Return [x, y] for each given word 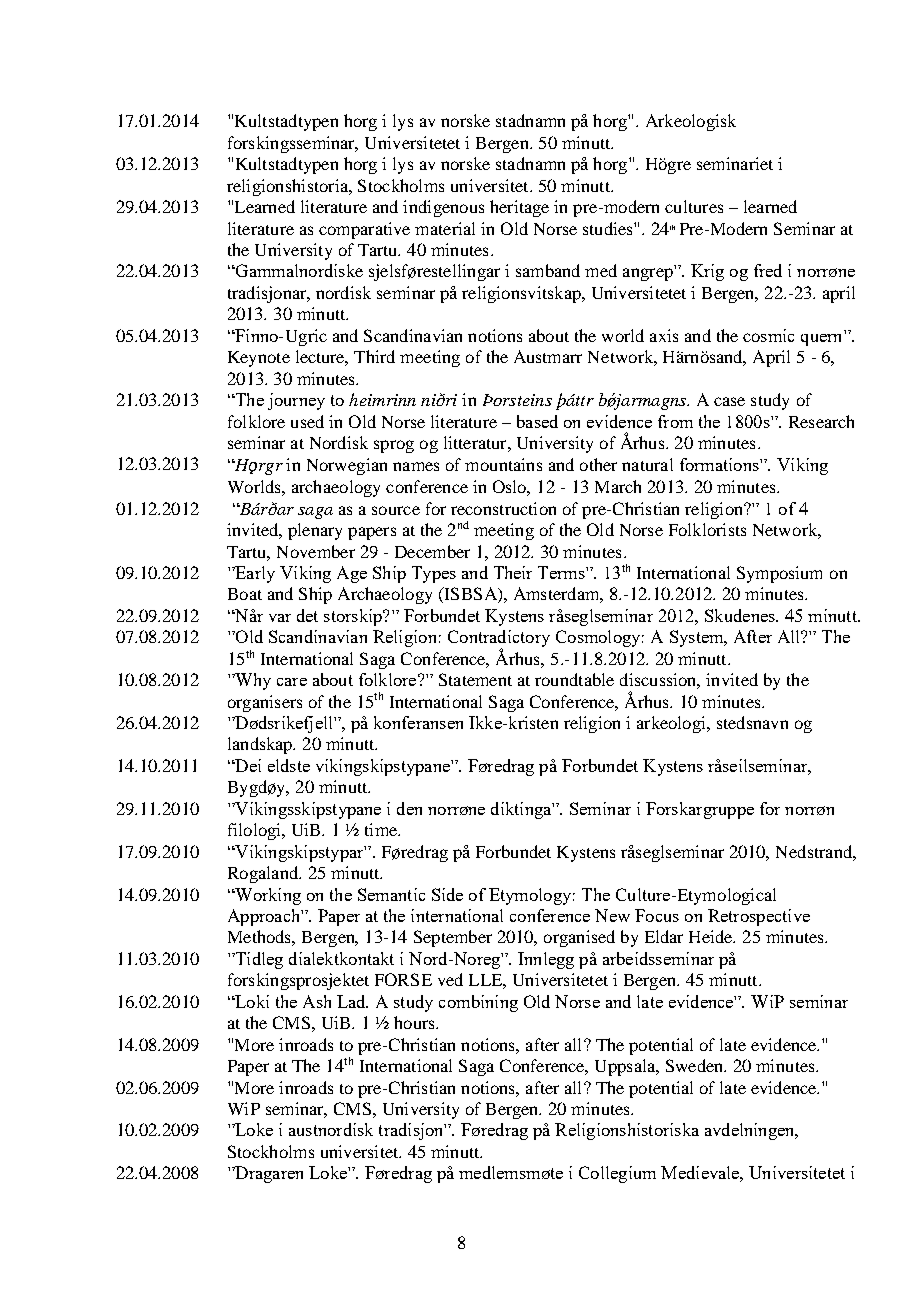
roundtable [574, 679]
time [382, 829]
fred [768, 270]
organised [579, 938]
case [729, 401]
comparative [364, 230]
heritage [519, 208]
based [537, 421]
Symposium [779, 574]
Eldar [664, 936]
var [280, 618]
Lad [352, 1001]
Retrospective [759, 917]
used [307, 421]
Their [513, 572]
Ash [317, 1001]
